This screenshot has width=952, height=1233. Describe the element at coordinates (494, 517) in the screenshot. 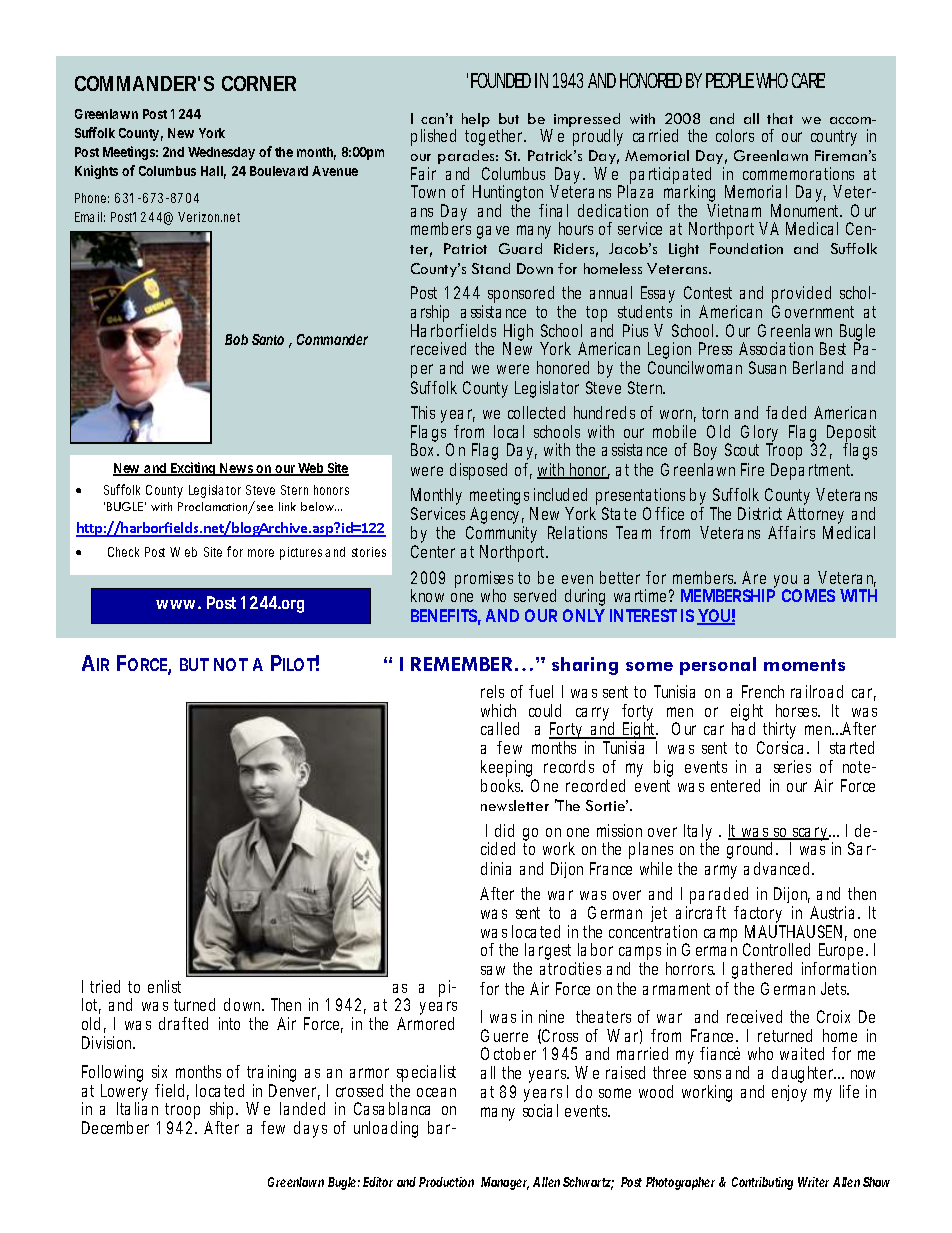

I see `Agency` at that location.
